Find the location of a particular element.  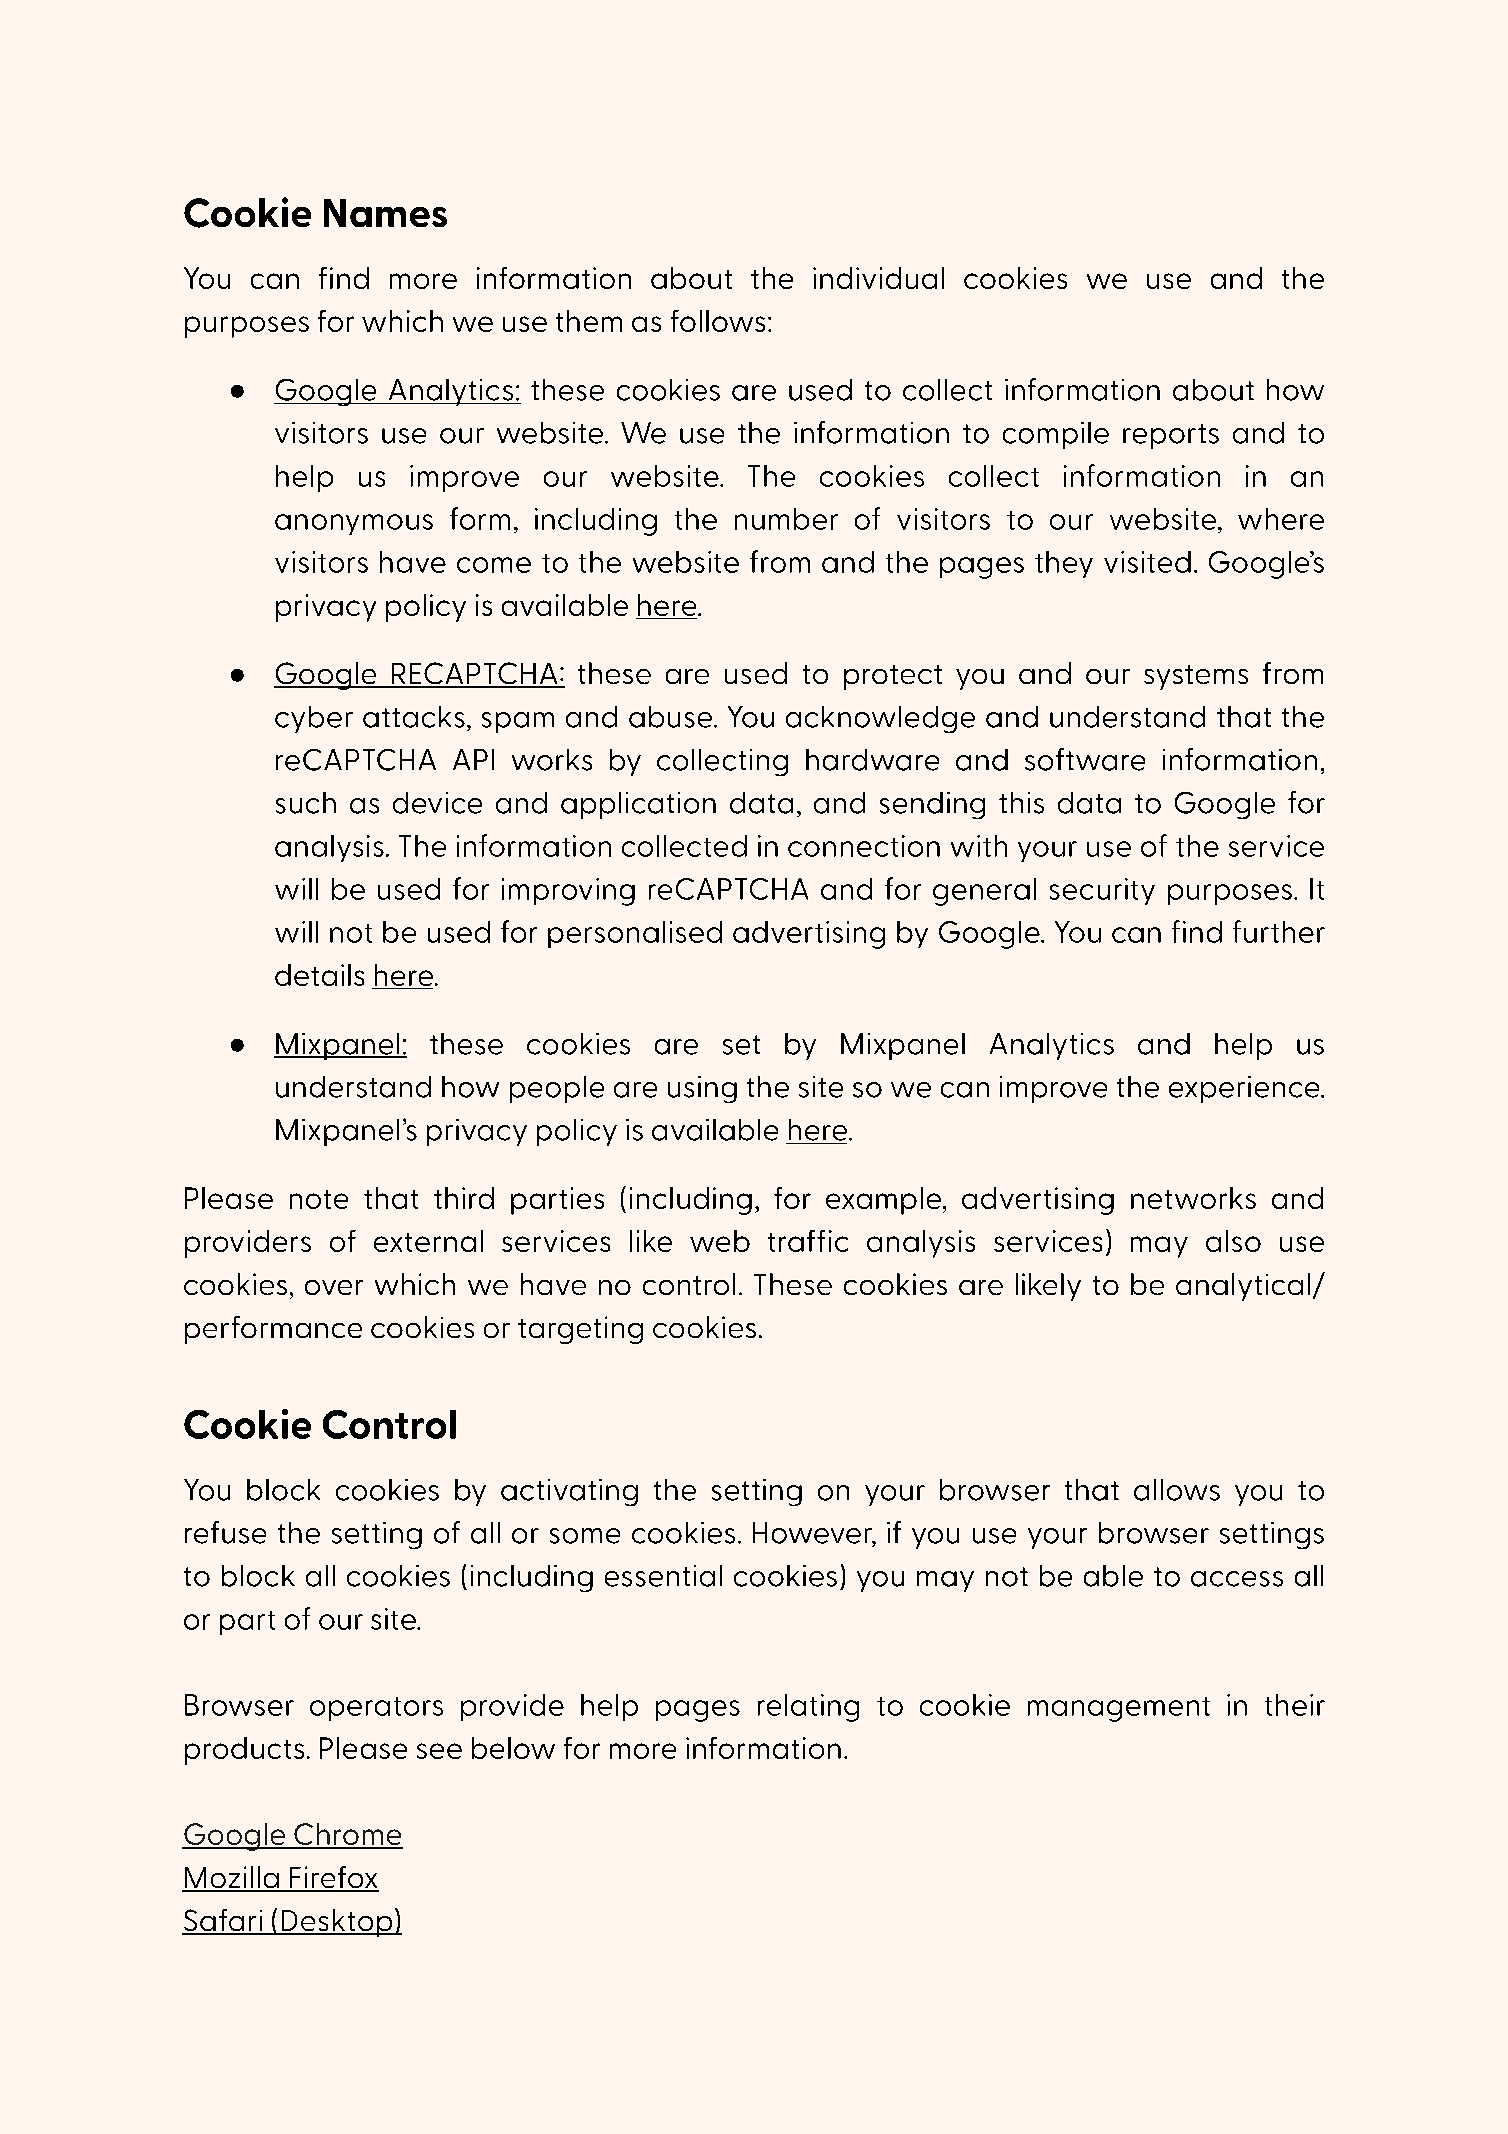

abuse is located at coordinates (672, 717).
